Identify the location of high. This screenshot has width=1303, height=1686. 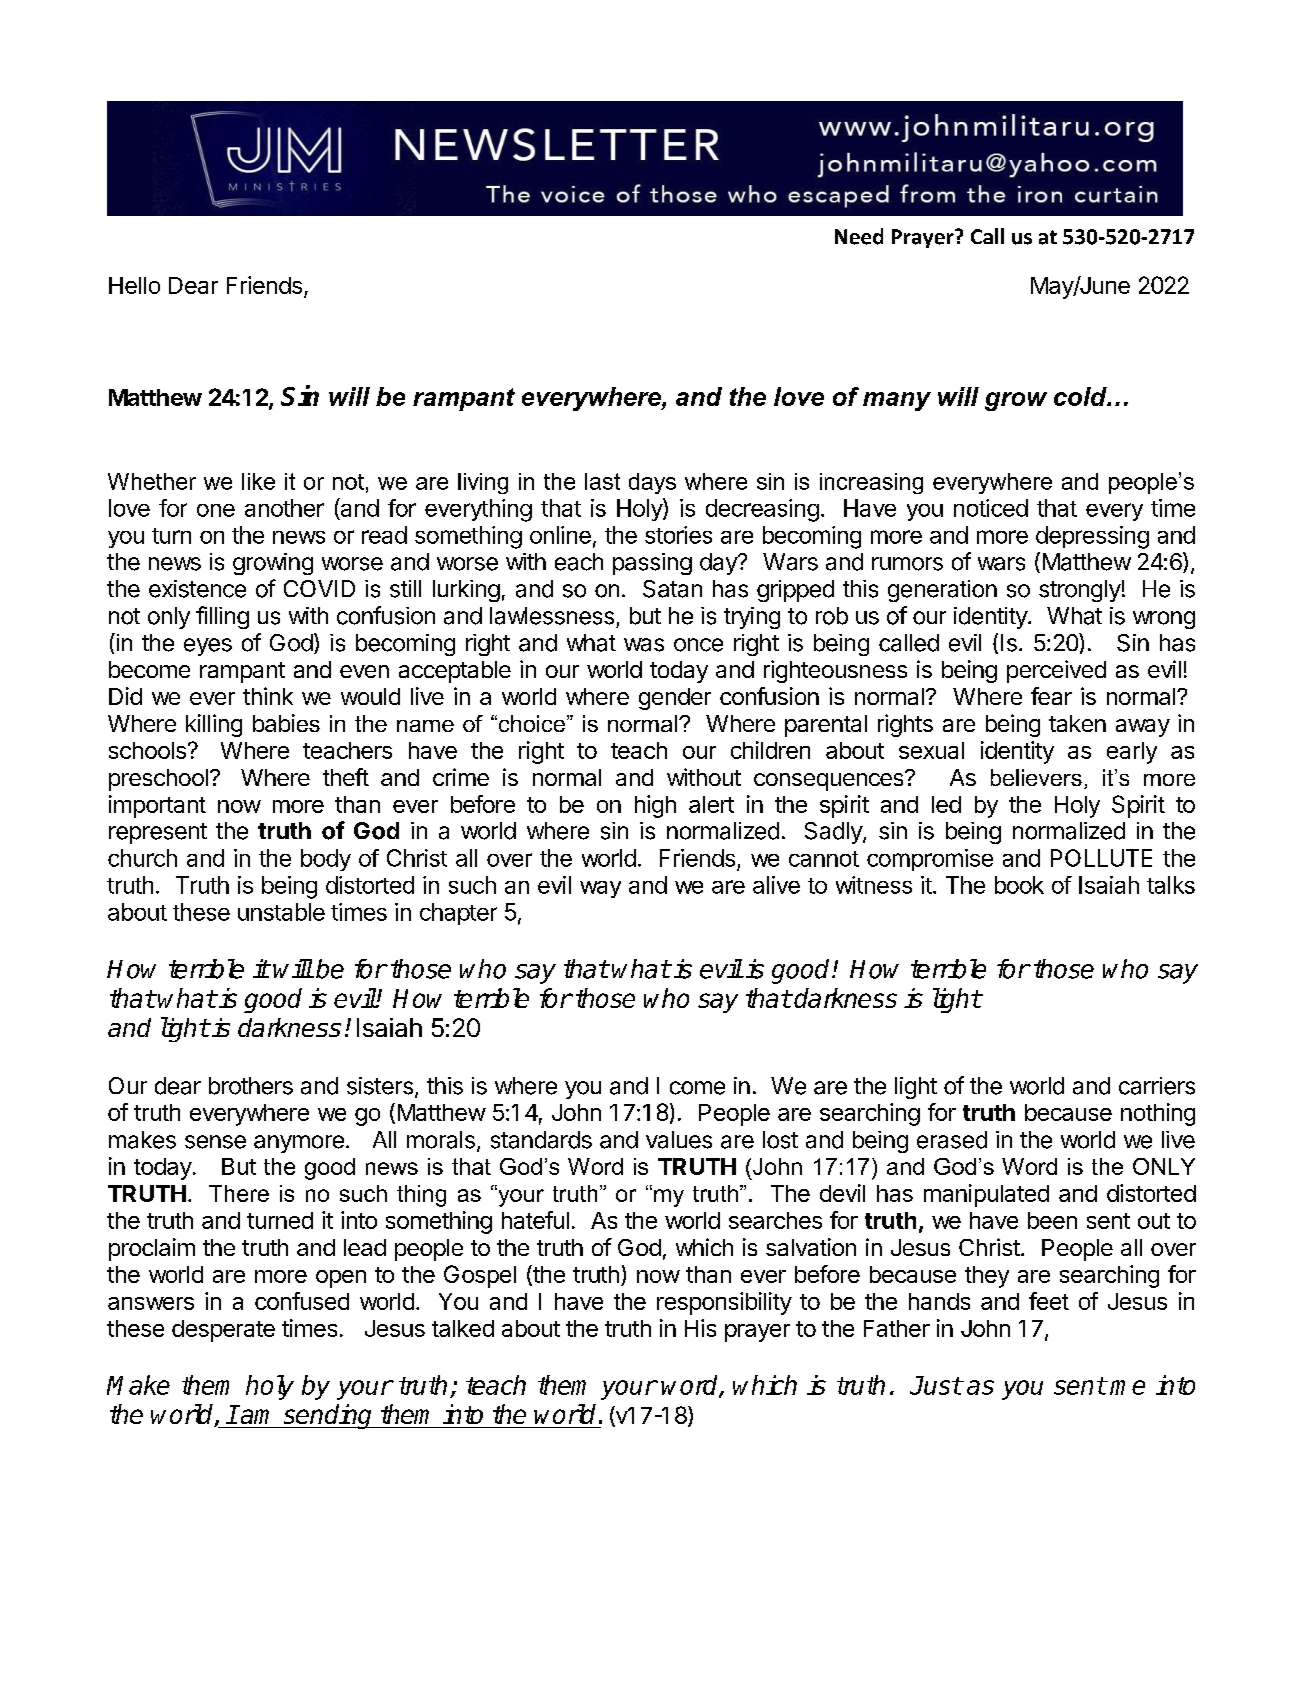
(655, 806).
